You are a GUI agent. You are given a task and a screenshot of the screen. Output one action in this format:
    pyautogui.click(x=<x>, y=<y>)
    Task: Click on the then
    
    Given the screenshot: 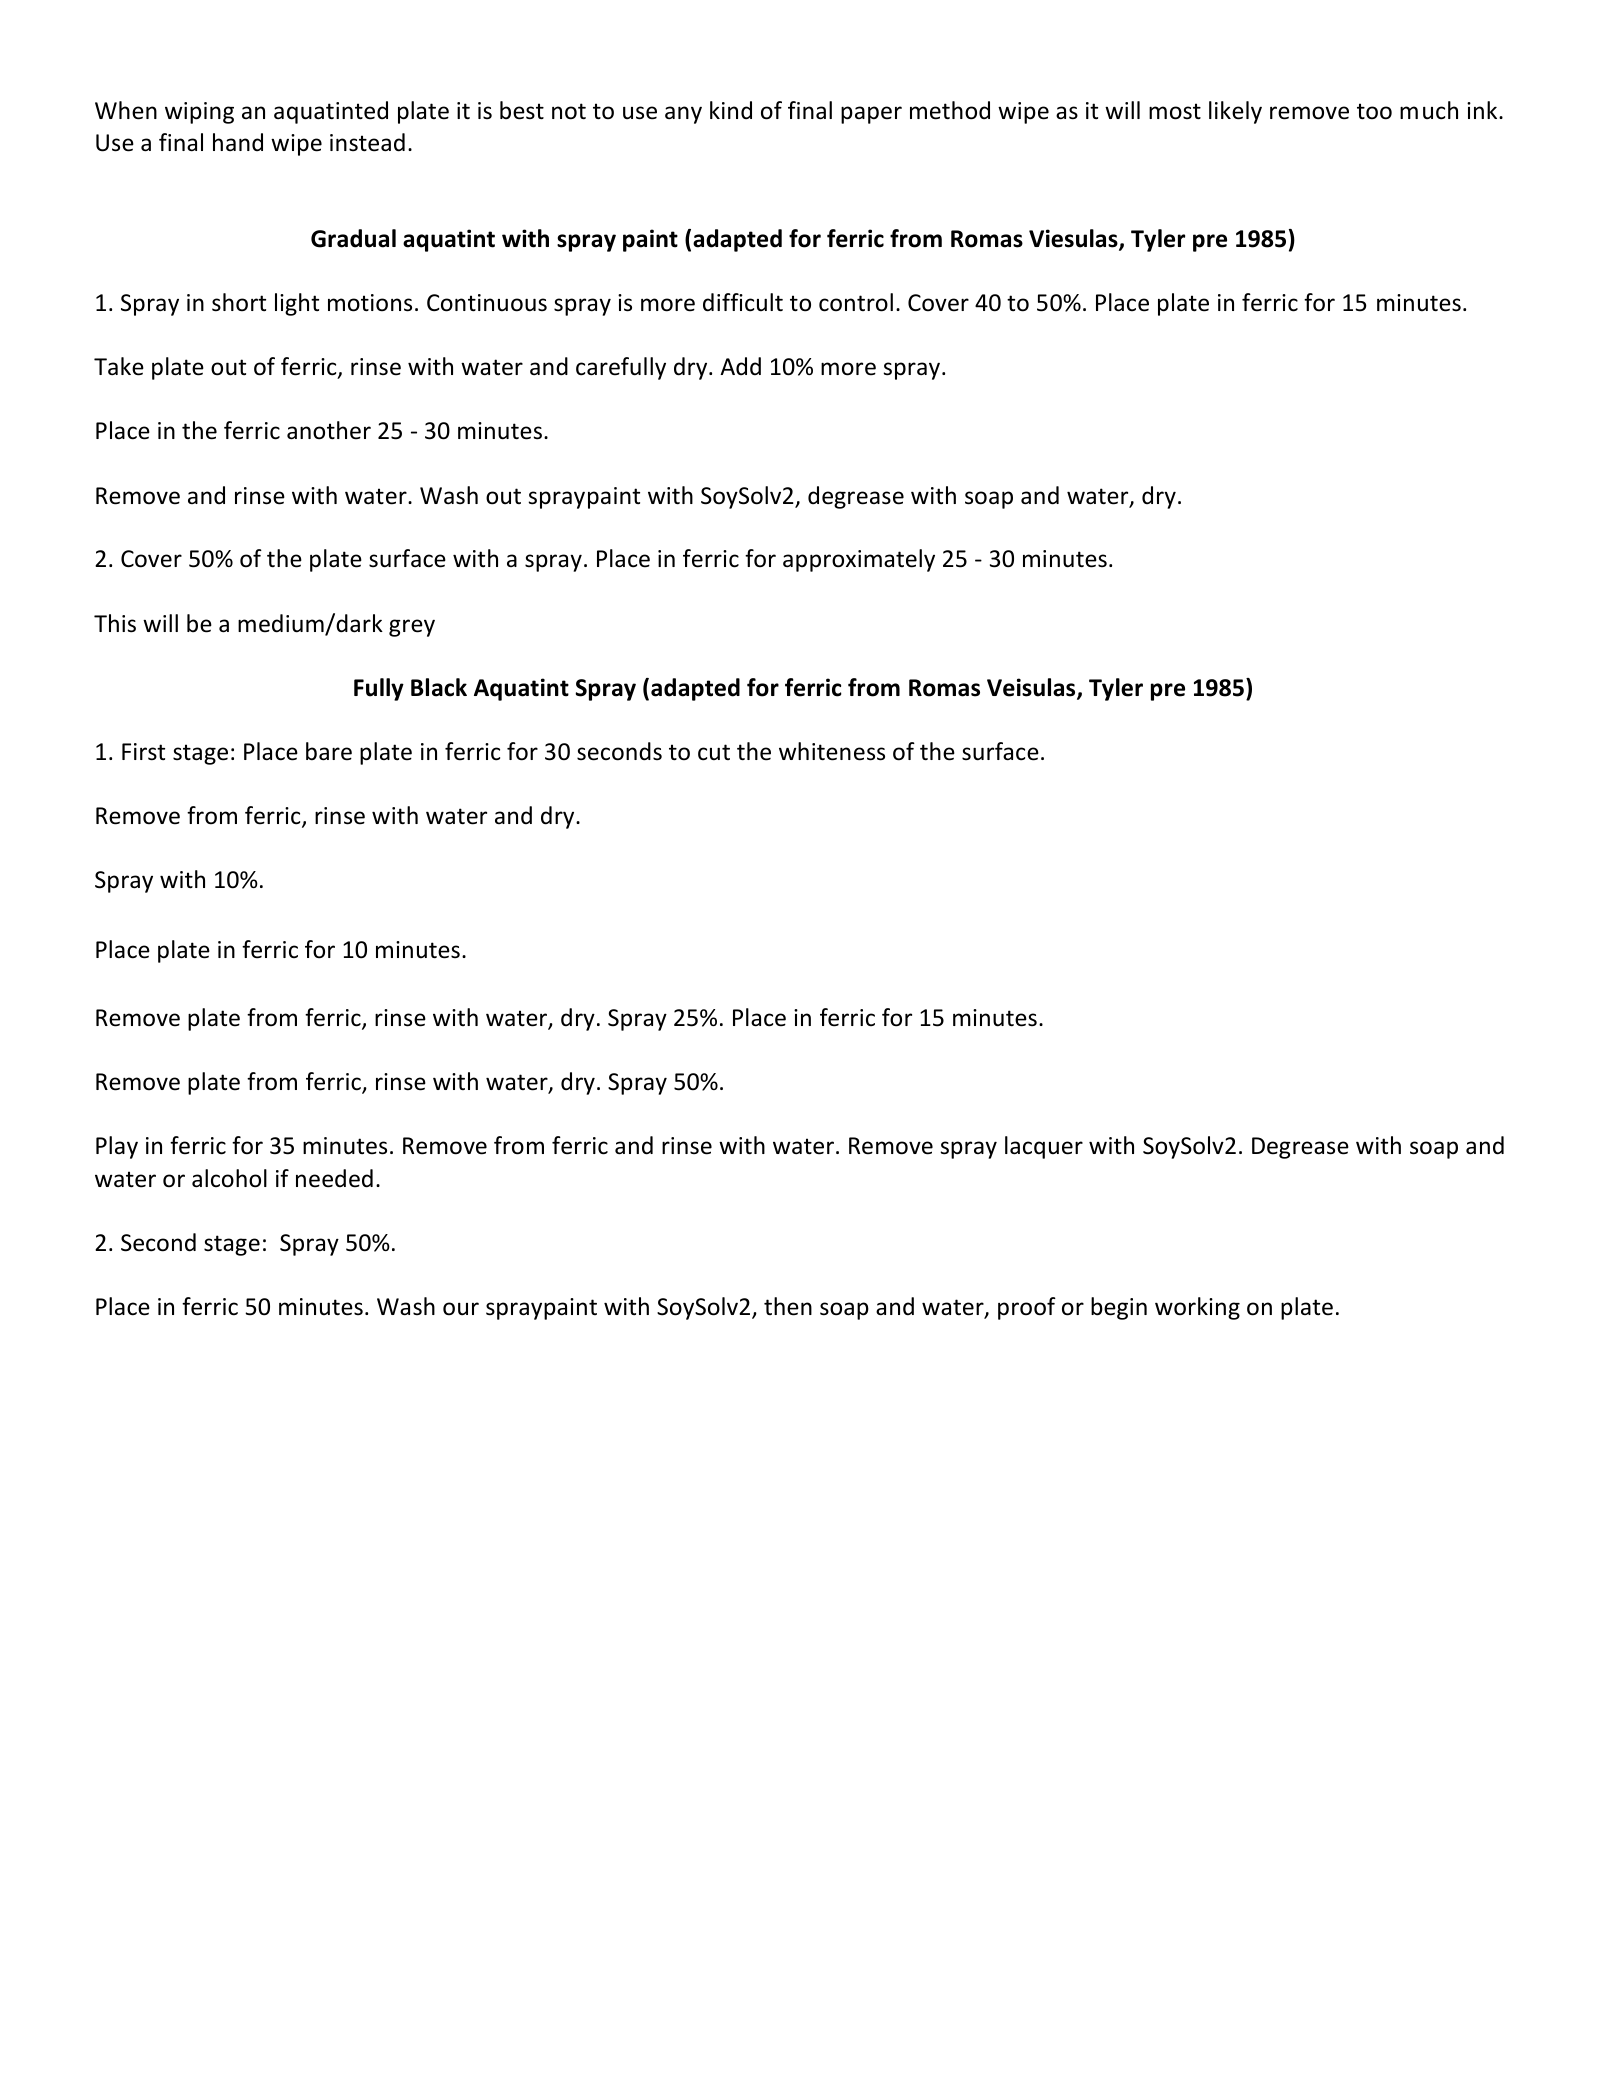 What is the action you would take?
    pyautogui.click(x=788, y=1306)
